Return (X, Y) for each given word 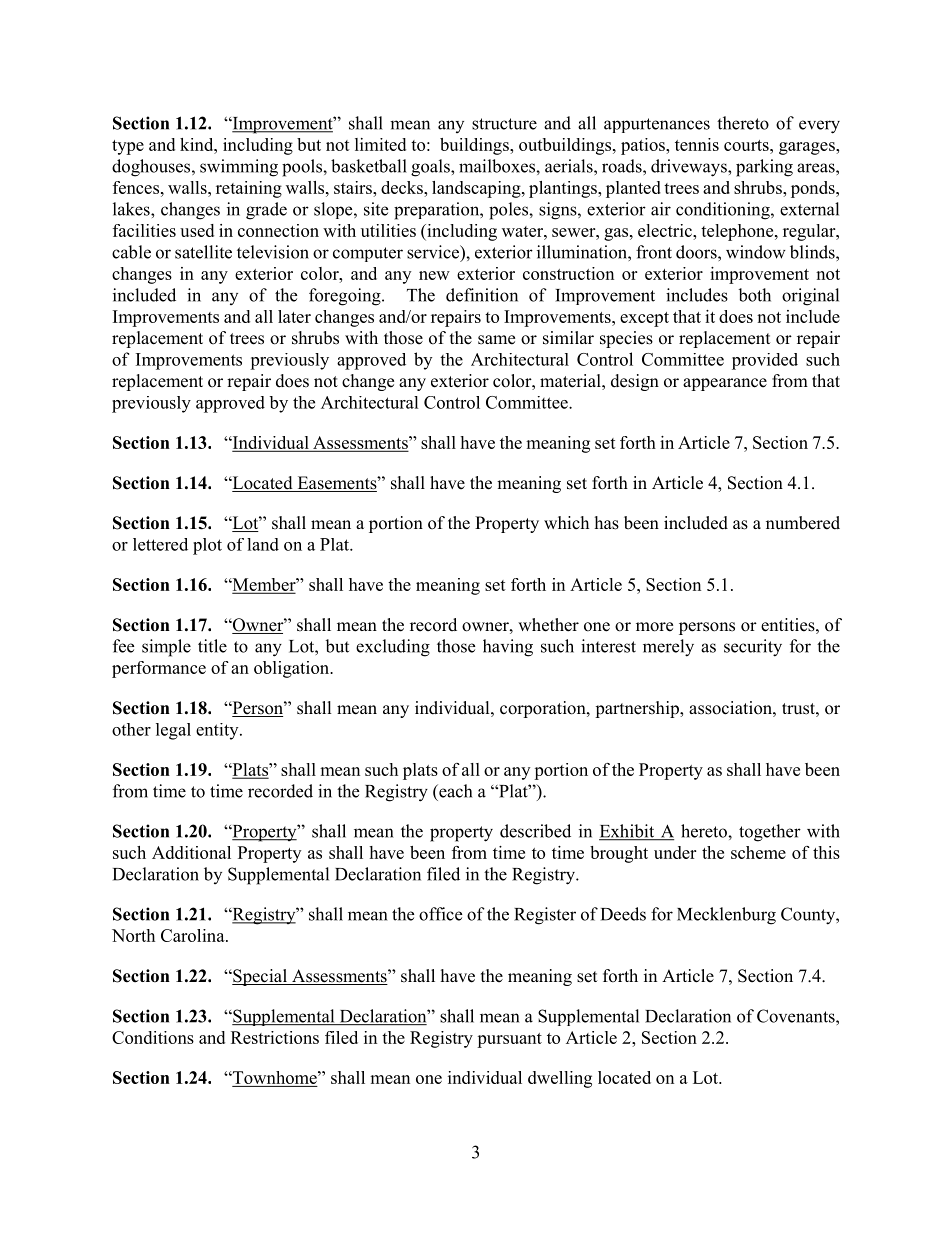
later (294, 316)
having (508, 648)
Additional (191, 852)
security (753, 648)
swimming (239, 168)
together (770, 833)
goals (431, 168)
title (212, 646)
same (496, 340)
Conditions (153, 1037)
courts (747, 145)
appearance (725, 384)
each (454, 791)
